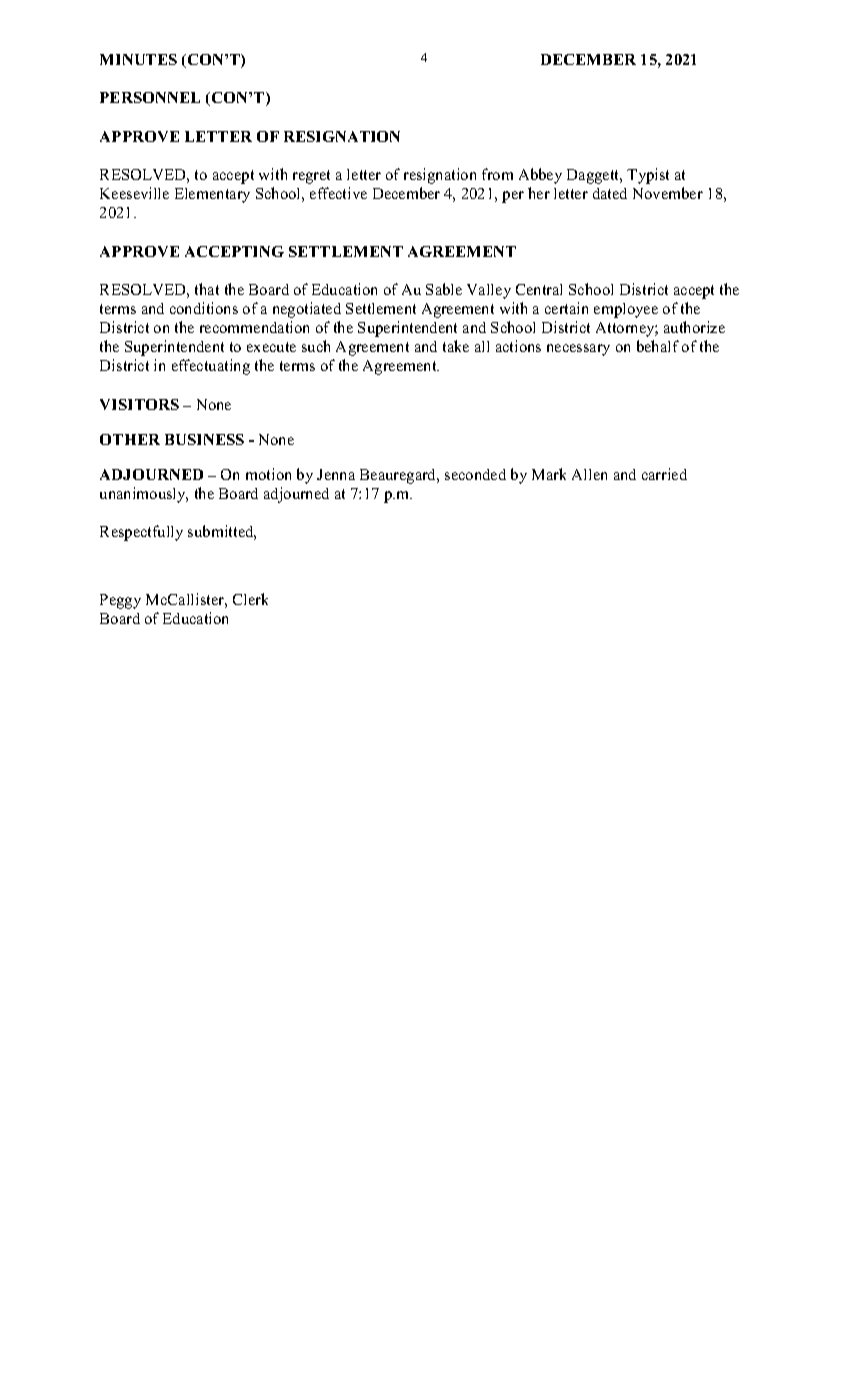 The height and width of the screenshot is (1400, 849). What do you see at coordinates (150, 97) in the screenshot?
I see `PERSONNEL` at bounding box center [150, 97].
